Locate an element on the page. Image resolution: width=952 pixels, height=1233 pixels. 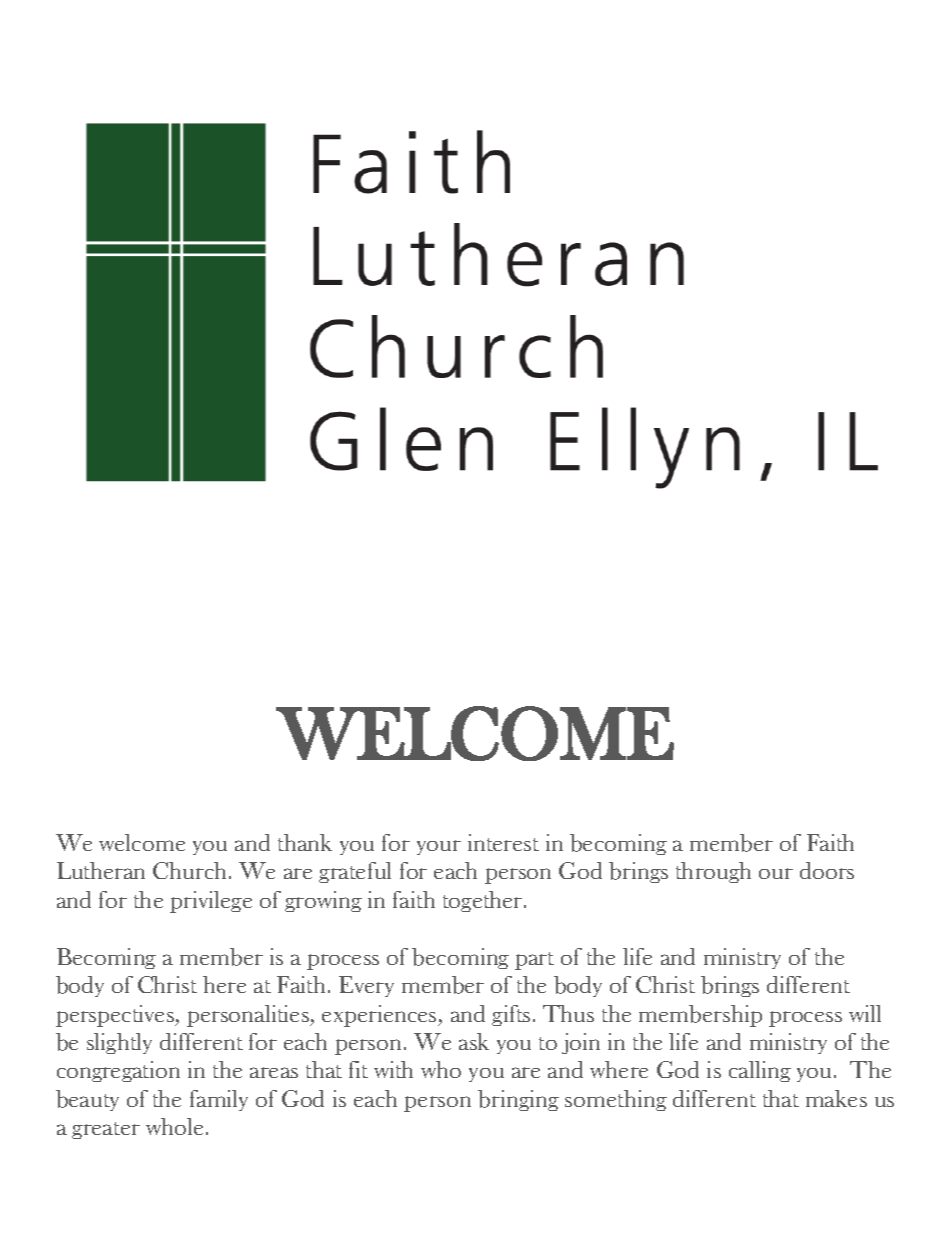
privilege is located at coordinates (211, 902).
